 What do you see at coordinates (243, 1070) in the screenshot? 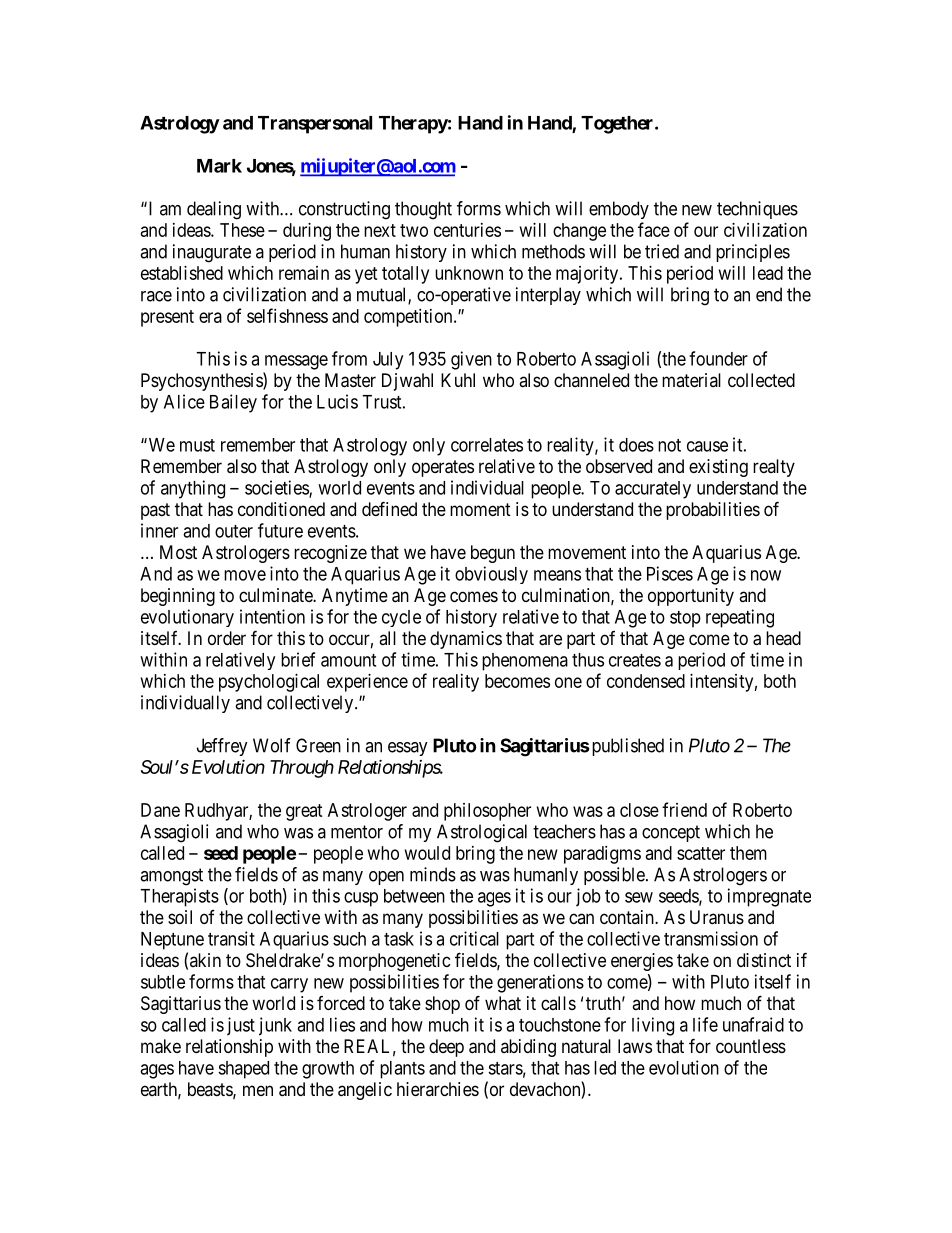
I see `shaped` at bounding box center [243, 1070].
